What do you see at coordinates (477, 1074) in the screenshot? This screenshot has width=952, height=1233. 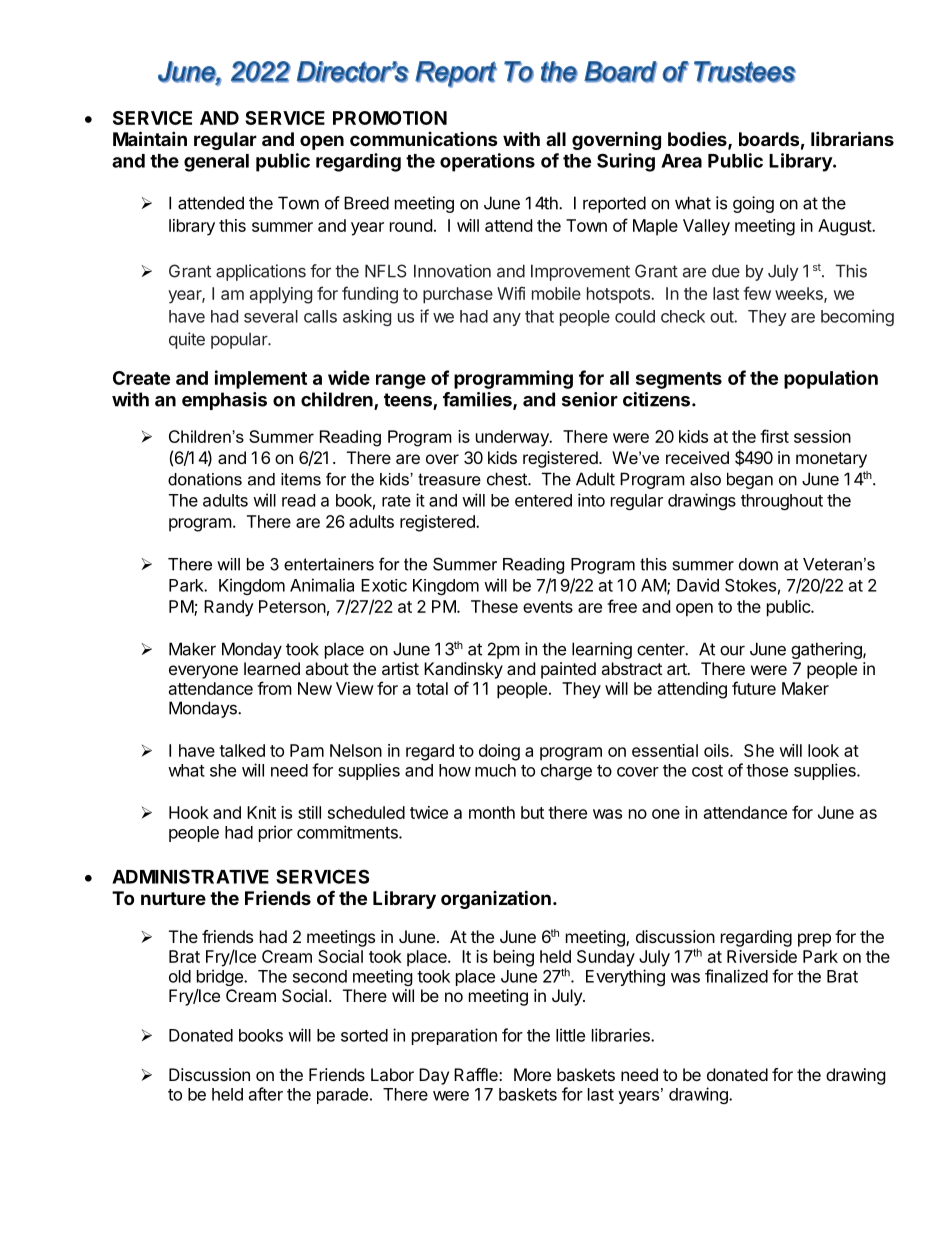 I see `Raffle` at bounding box center [477, 1074].
